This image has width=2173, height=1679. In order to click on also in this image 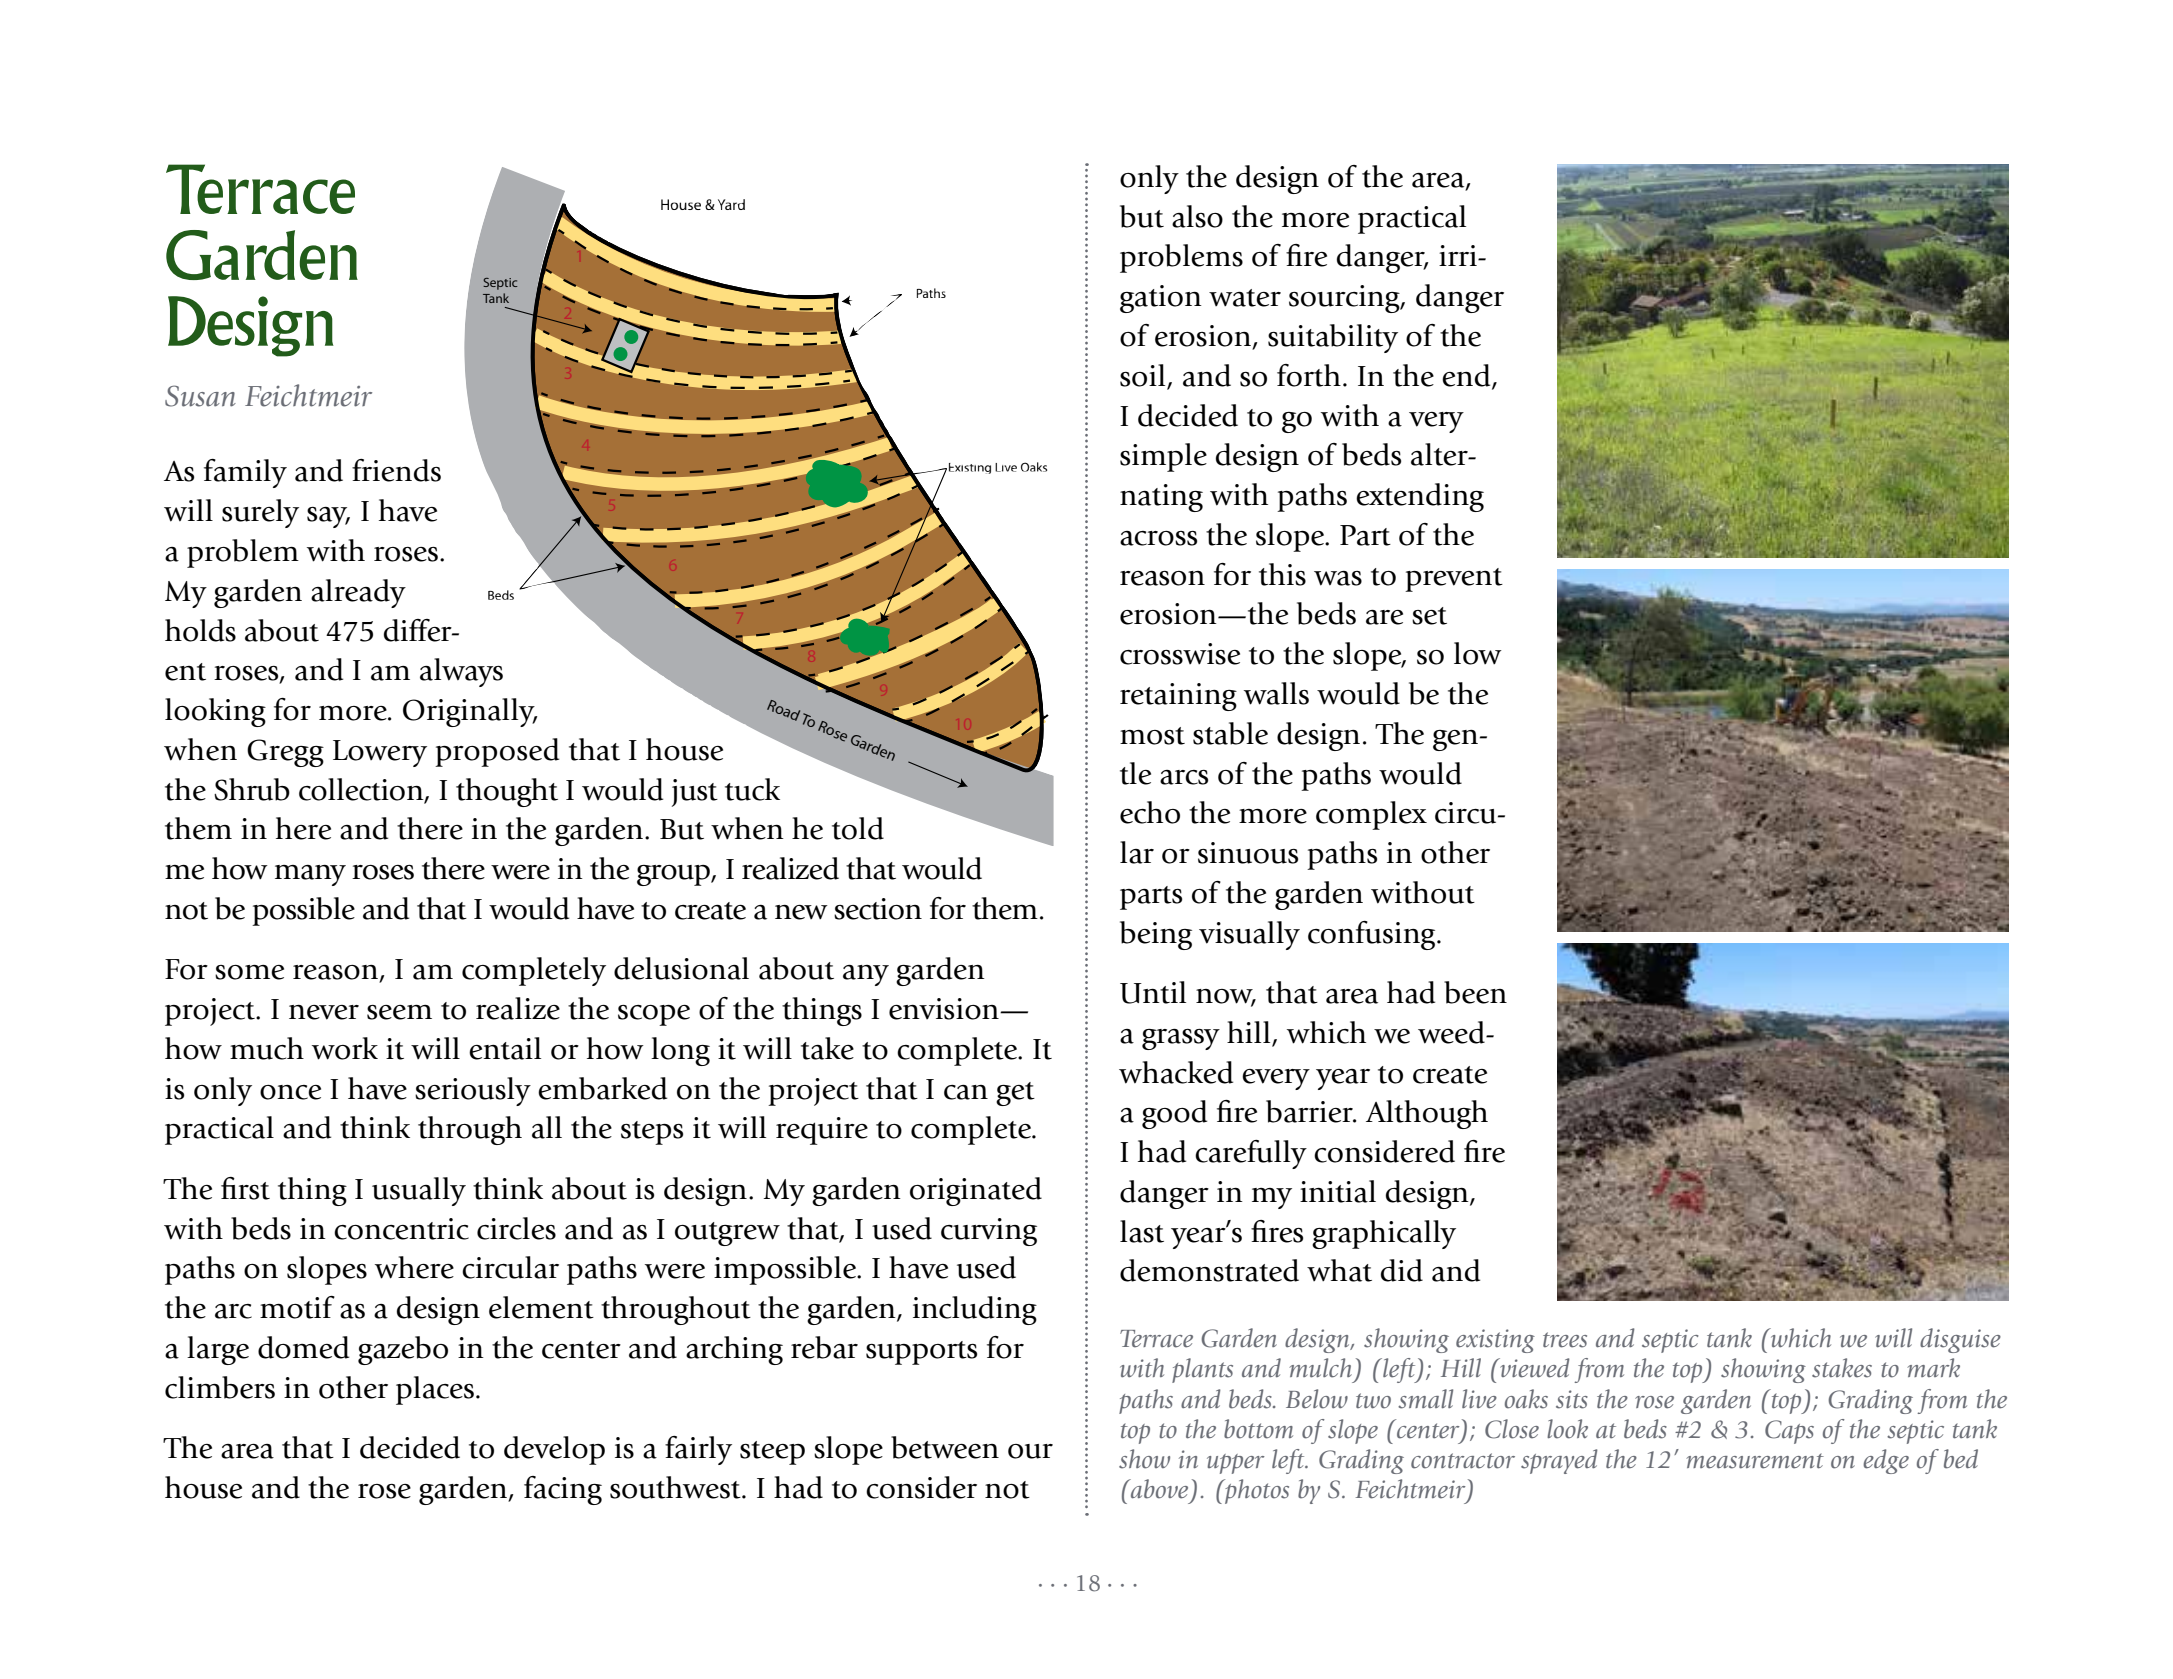, I will do `click(1197, 216)`.
